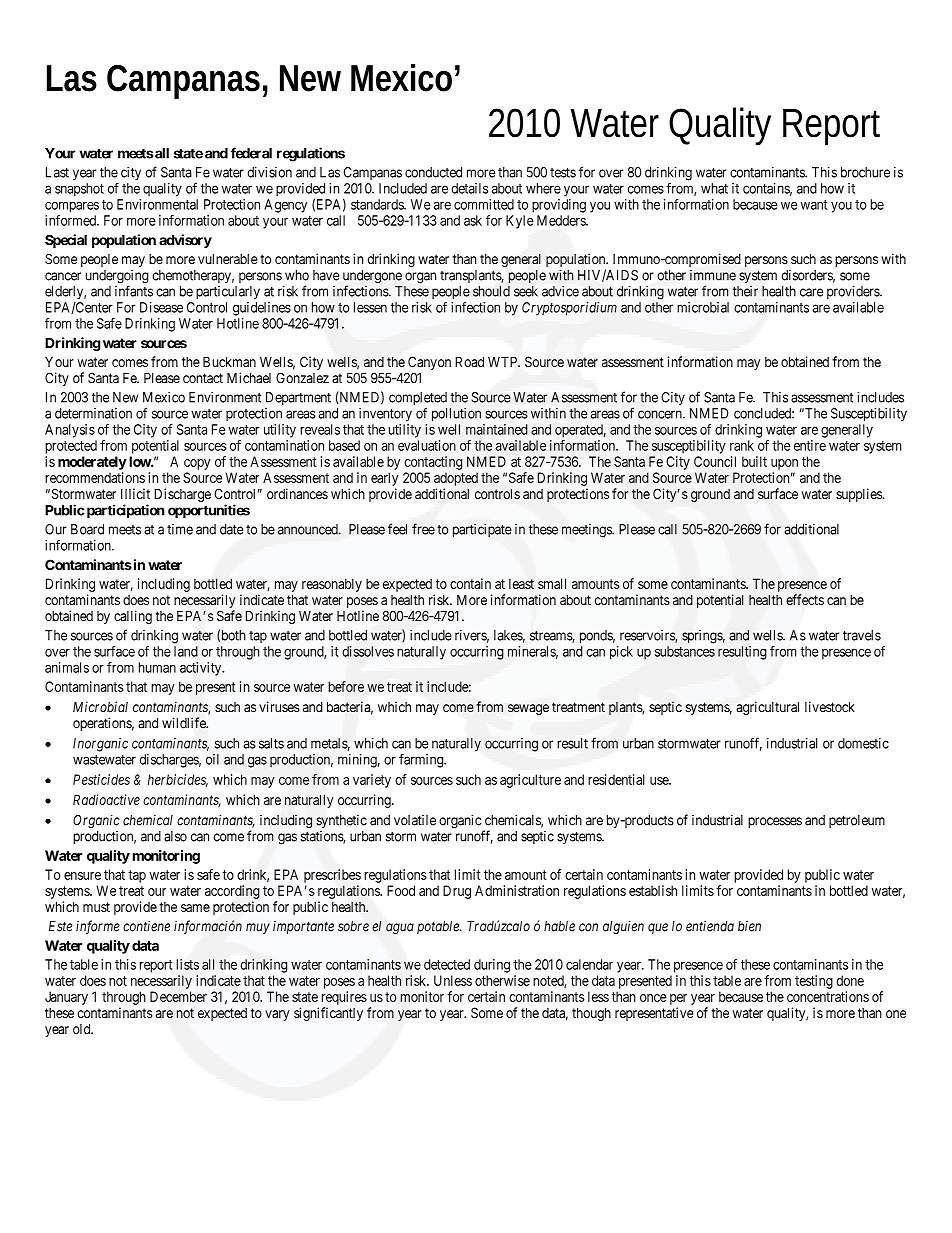 This image has height=1233, width=952. What do you see at coordinates (754, 461) in the image?
I see `built` at bounding box center [754, 461].
